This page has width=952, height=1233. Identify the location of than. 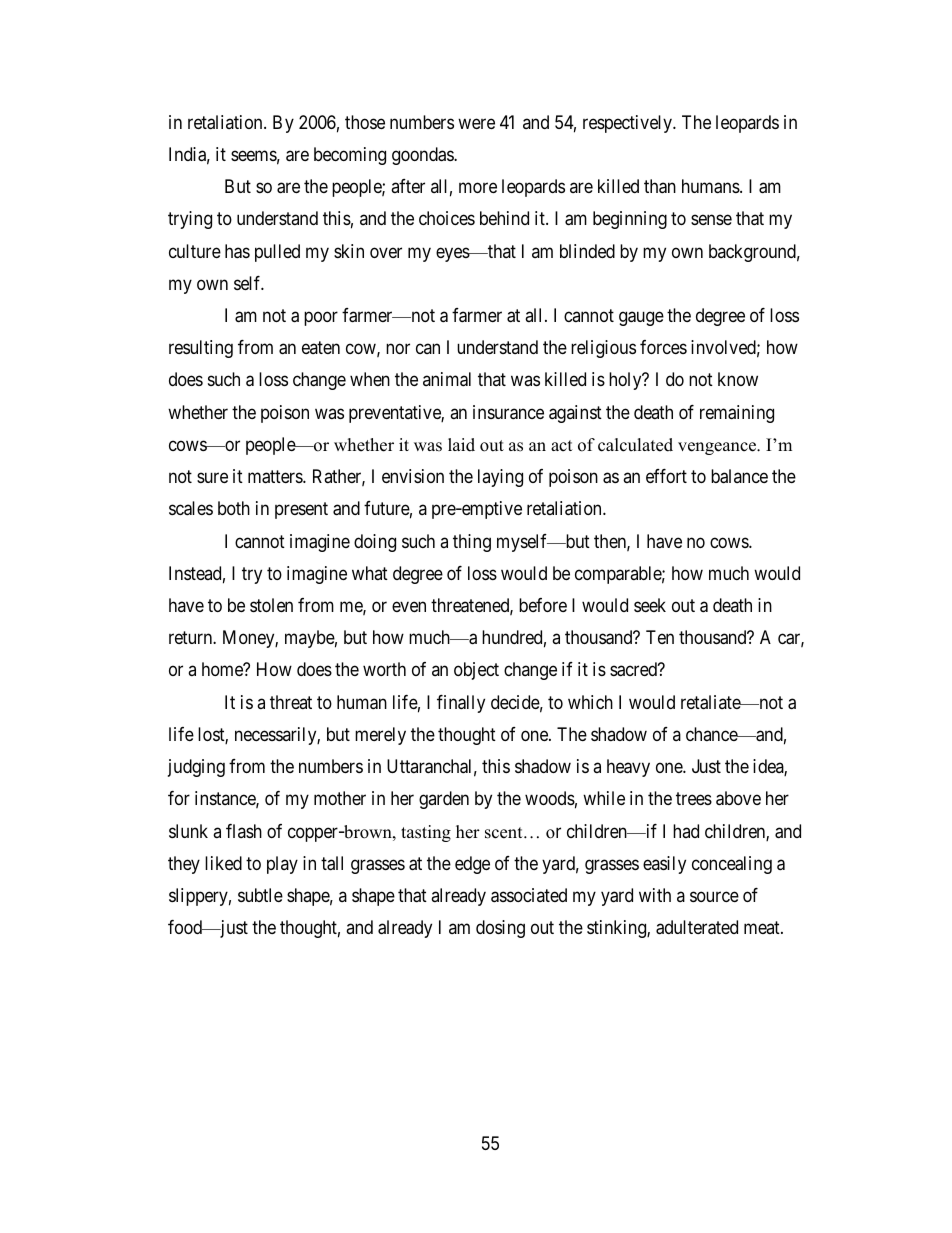
(660, 186).
